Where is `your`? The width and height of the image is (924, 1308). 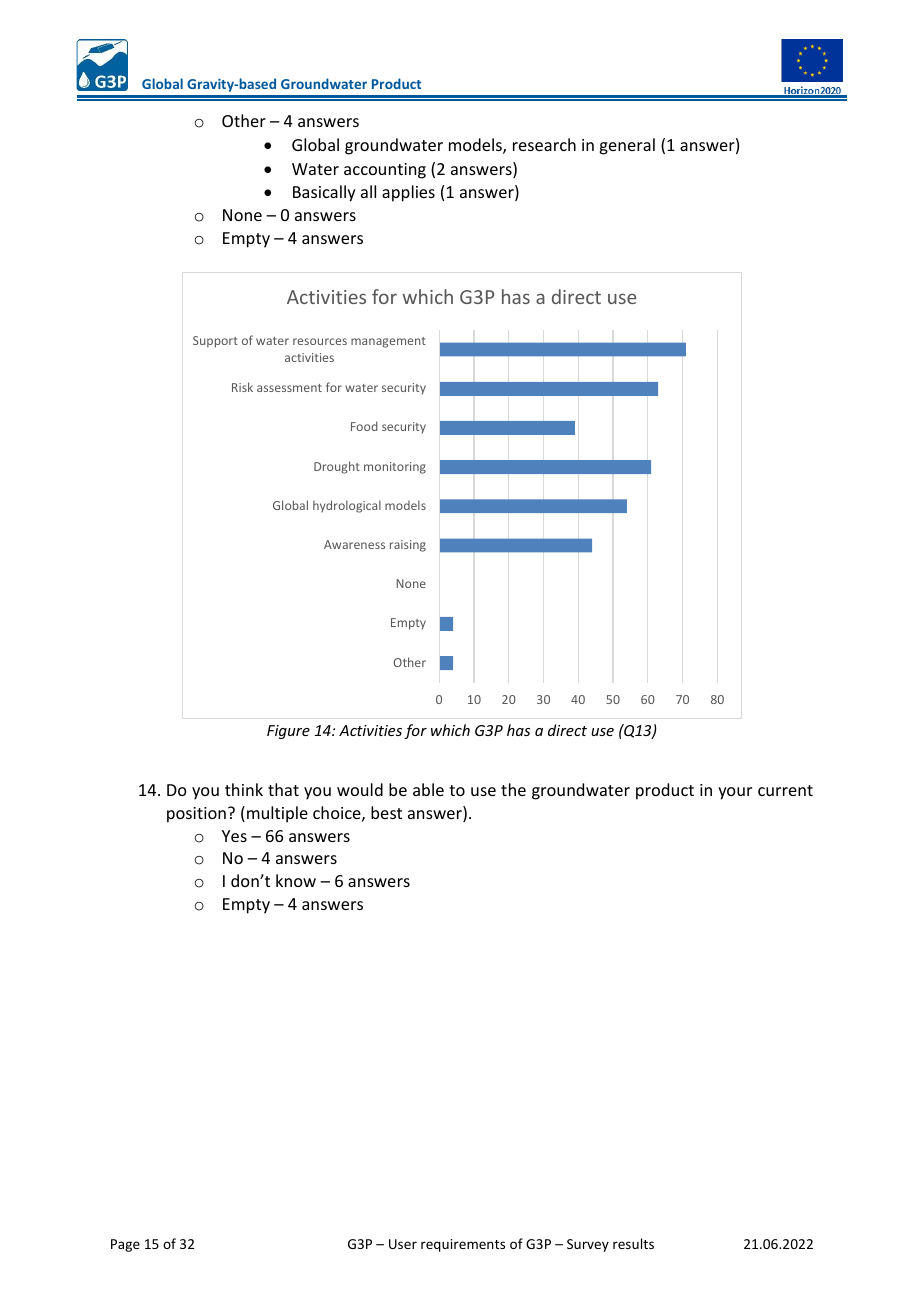 your is located at coordinates (735, 793).
